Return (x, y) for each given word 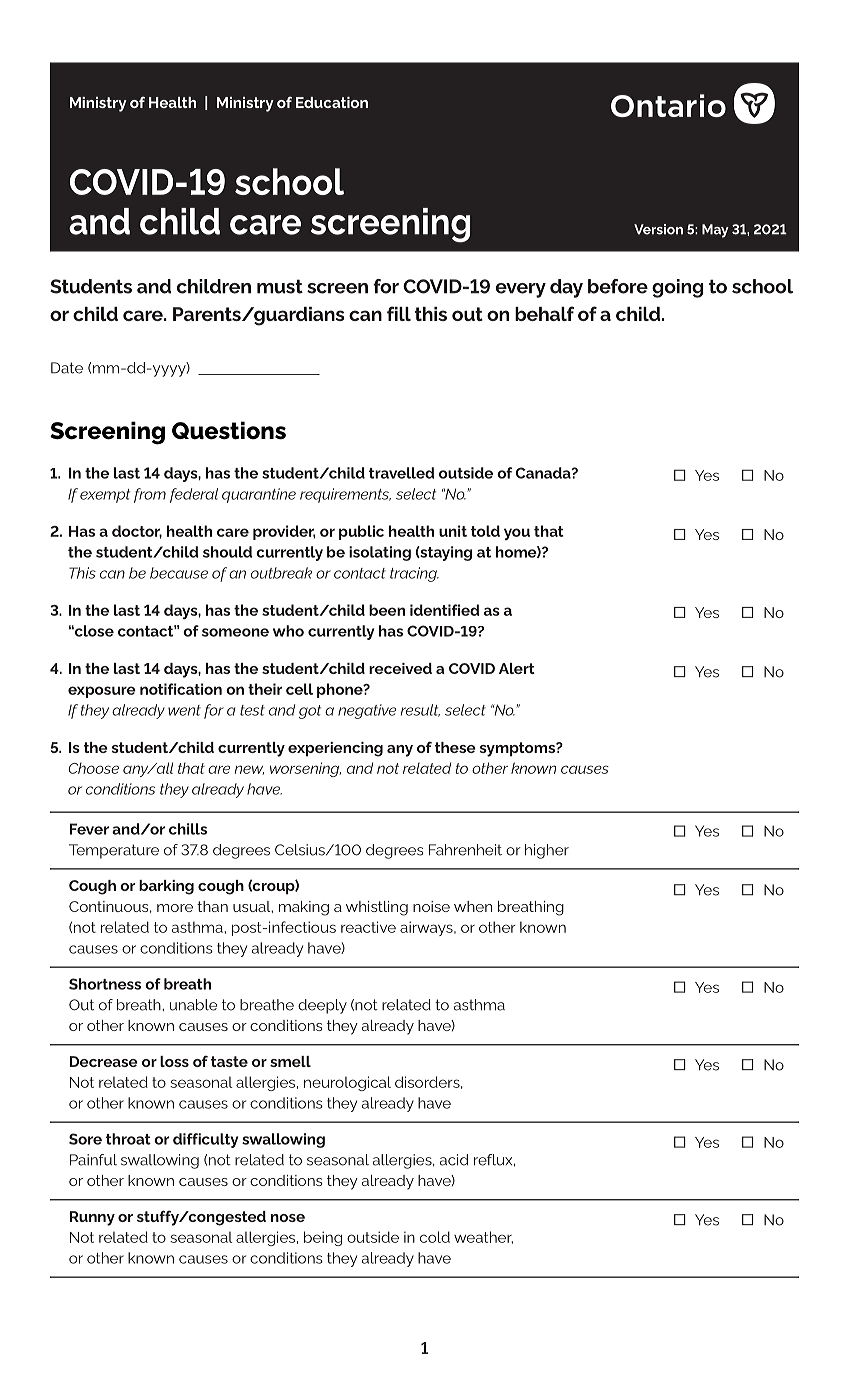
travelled (402, 473)
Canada (544, 473)
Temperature (114, 851)
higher (547, 851)
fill (399, 313)
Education (332, 102)
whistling (377, 908)
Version (658, 229)
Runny (92, 1218)
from (150, 495)
